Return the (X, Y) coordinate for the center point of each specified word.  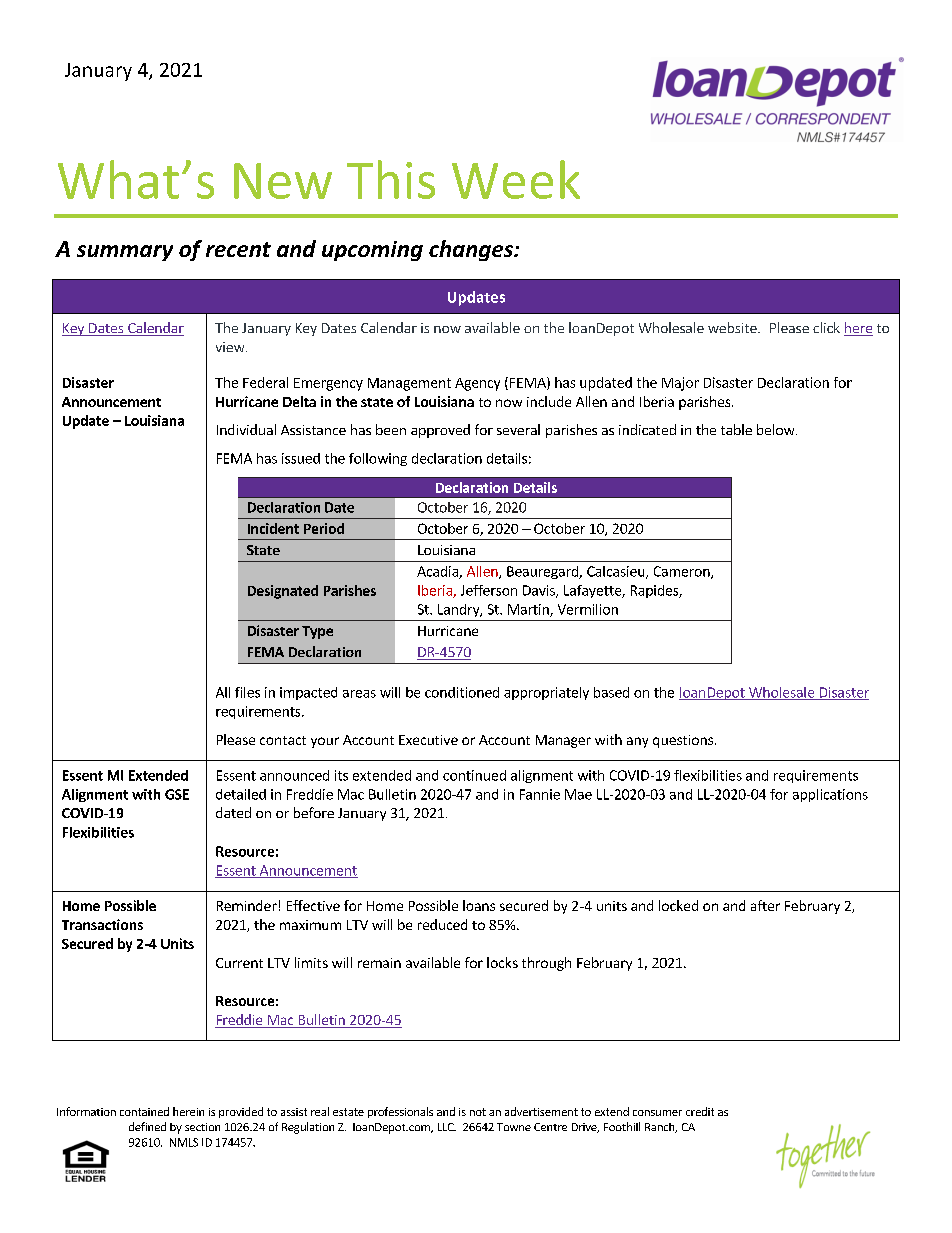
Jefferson (489, 590)
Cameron (683, 572)
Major (680, 384)
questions (684, 741)
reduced (442, 924)
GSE (177, 794)
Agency (477, 384)
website (733, 327)
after (765, 905)
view (231, 347)
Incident (273, 528)
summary (125, 253)
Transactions (102, 924)
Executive (428, 740)
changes (472, 250)
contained (144, 1111)
